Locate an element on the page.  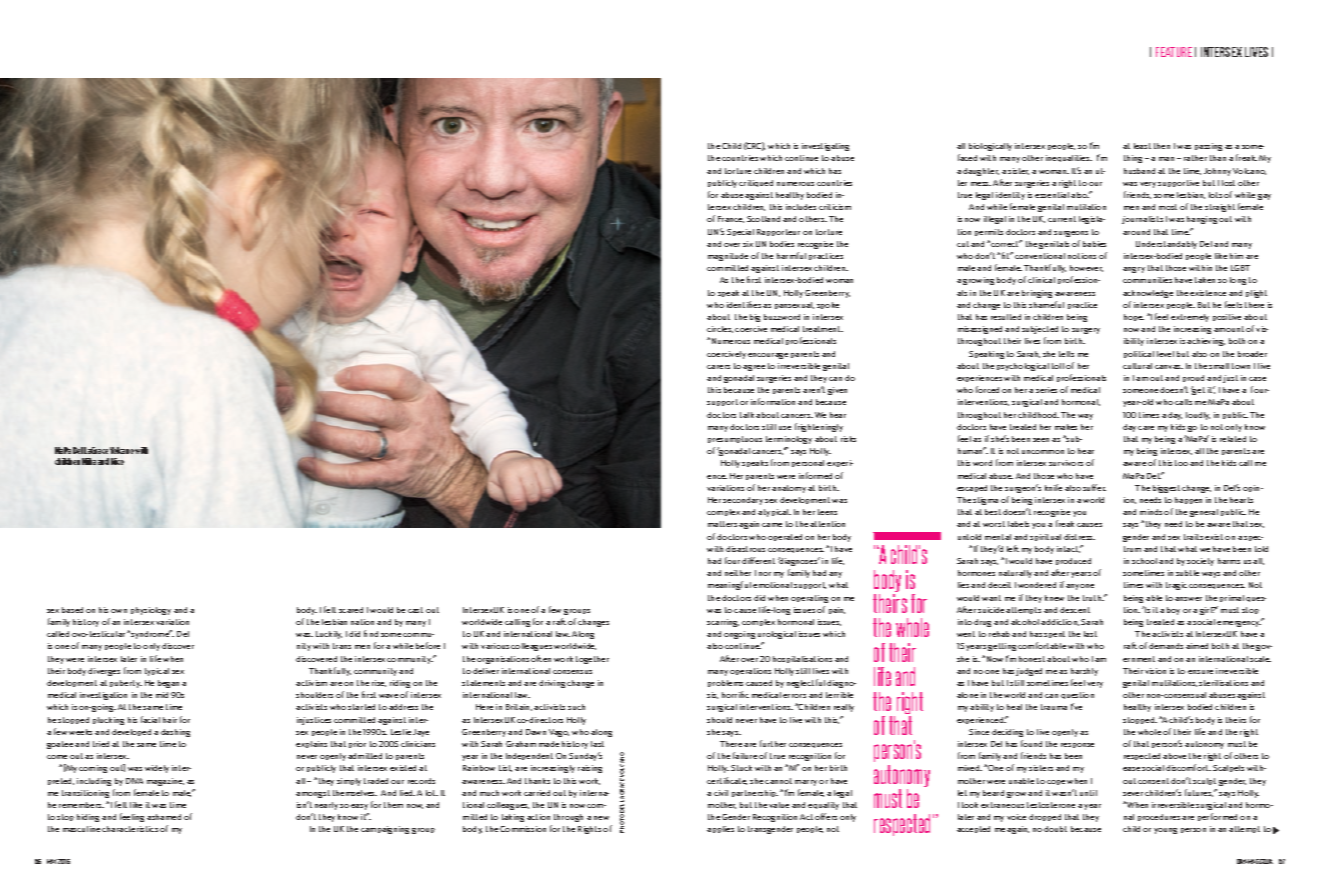
presumptuous is located at coordinates (735, 439).
